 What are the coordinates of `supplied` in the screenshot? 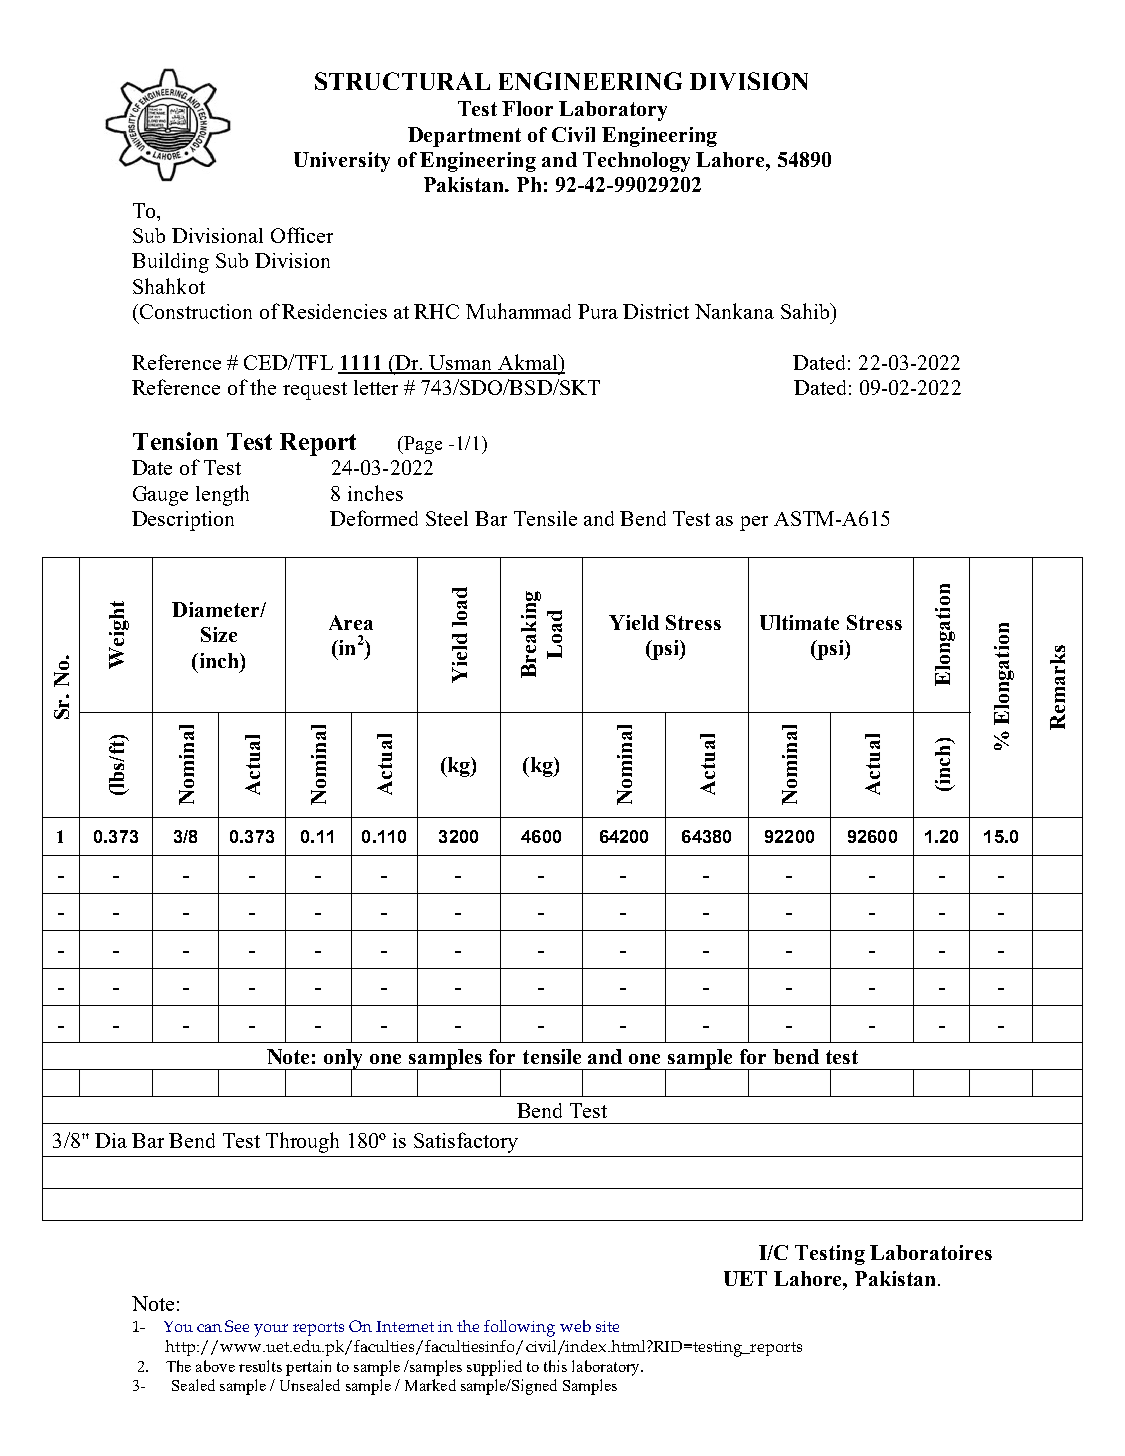 It's located at (494, 1368).
